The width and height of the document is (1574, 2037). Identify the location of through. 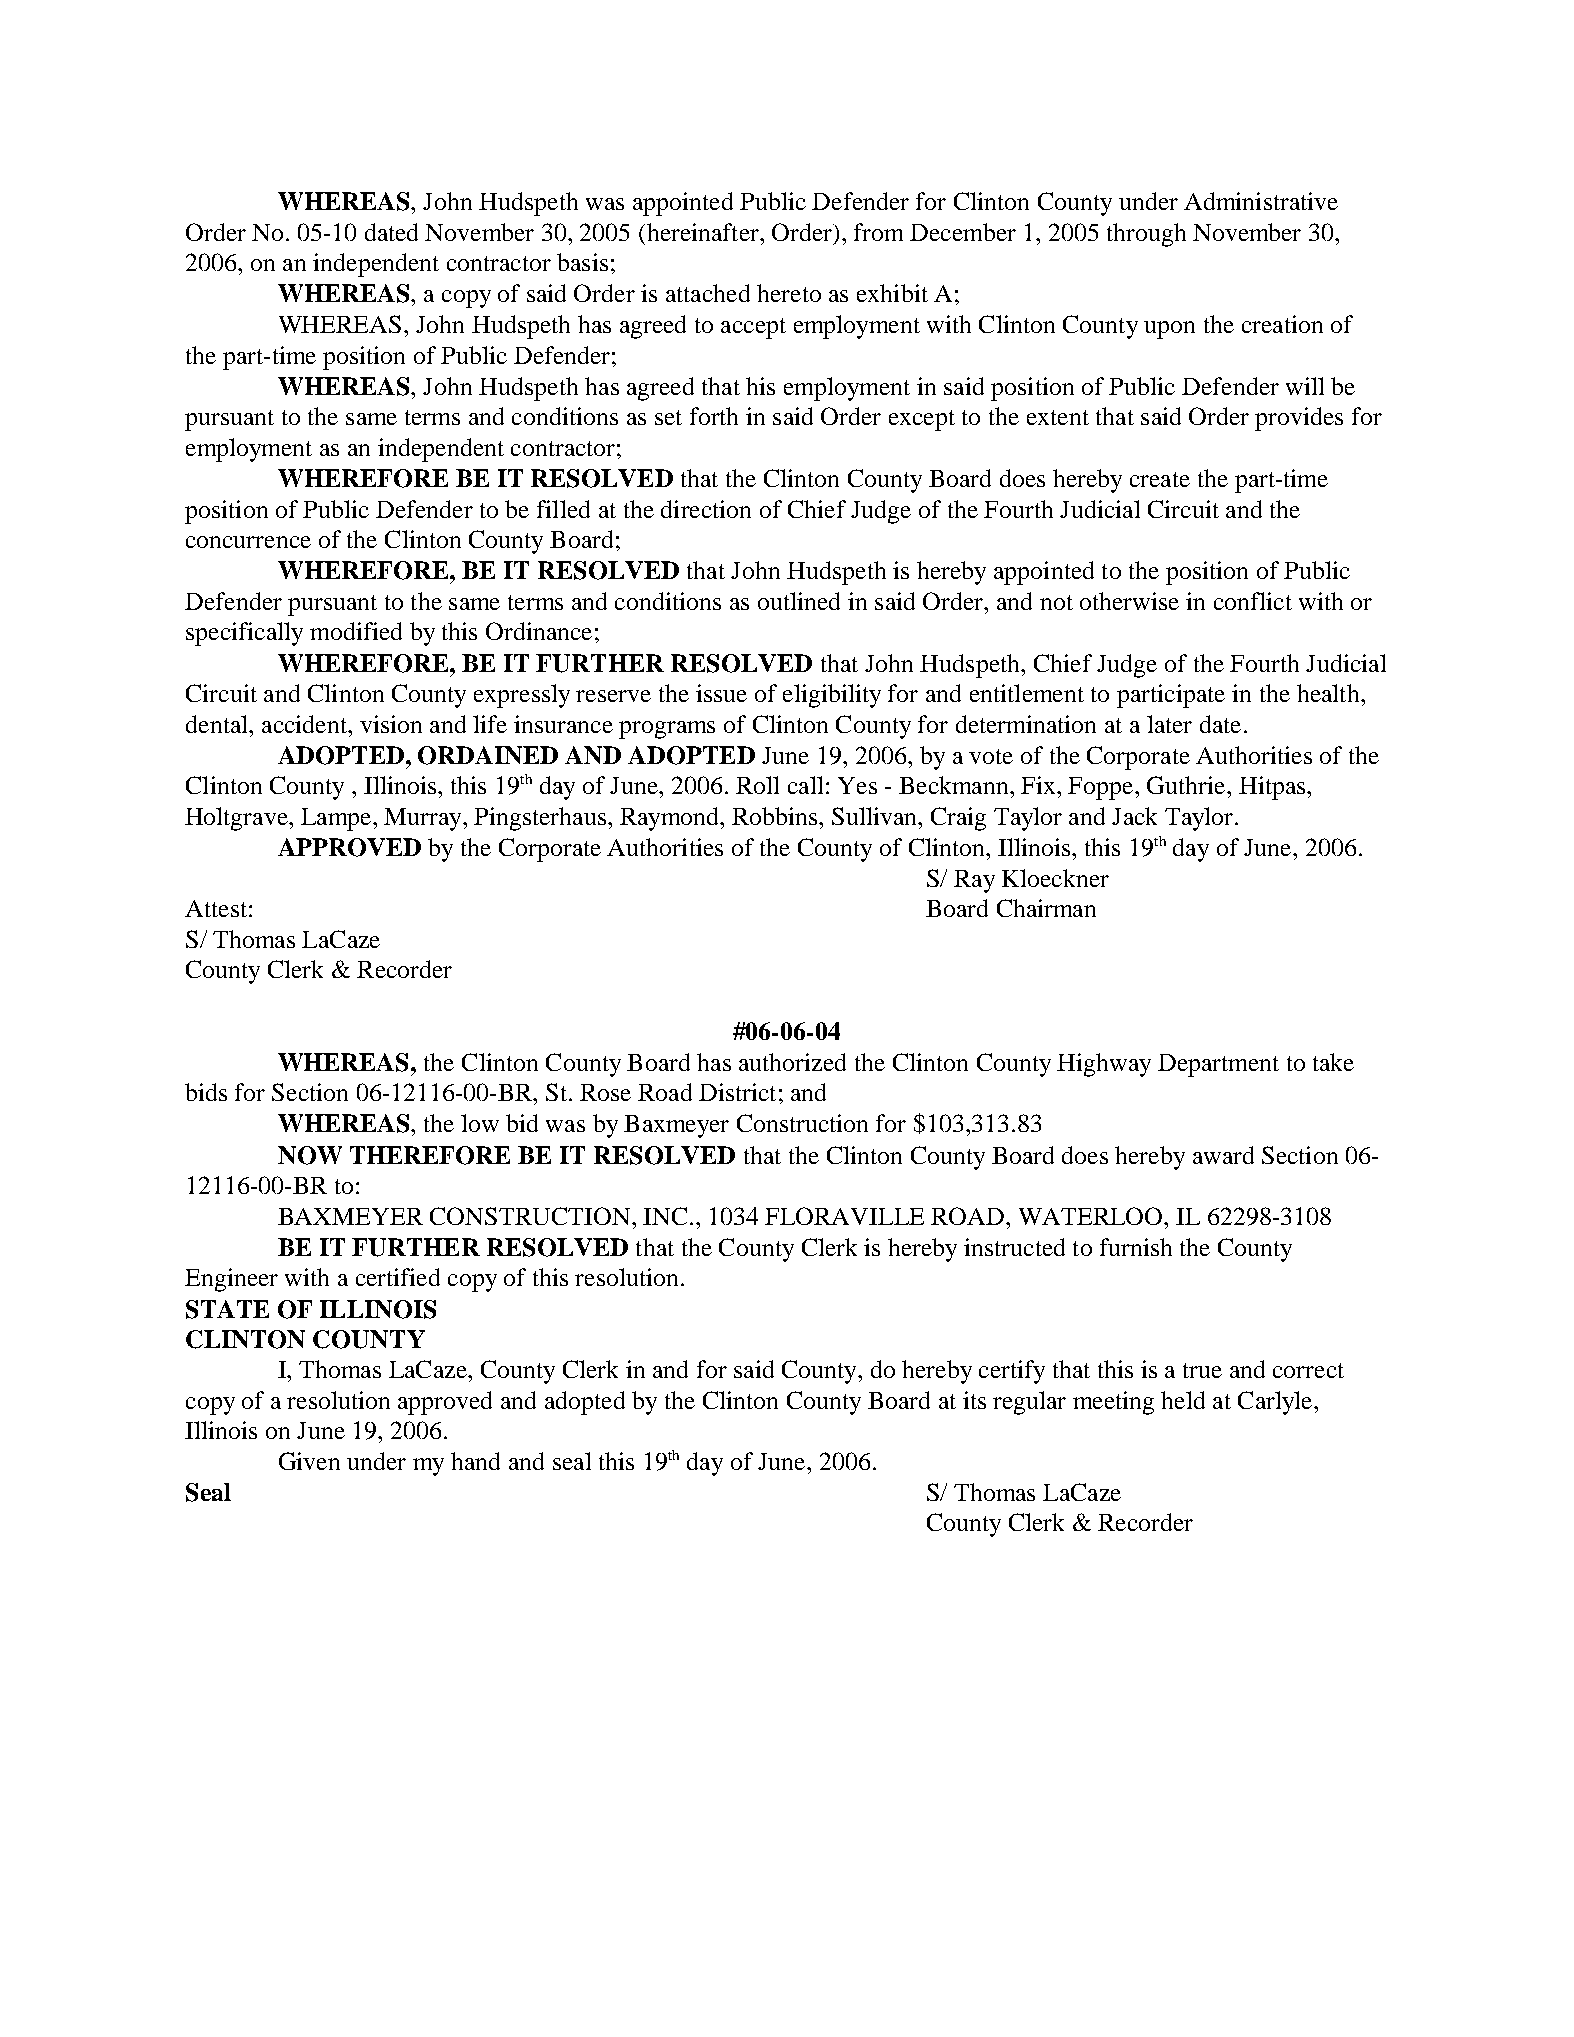
(1146, 235).
